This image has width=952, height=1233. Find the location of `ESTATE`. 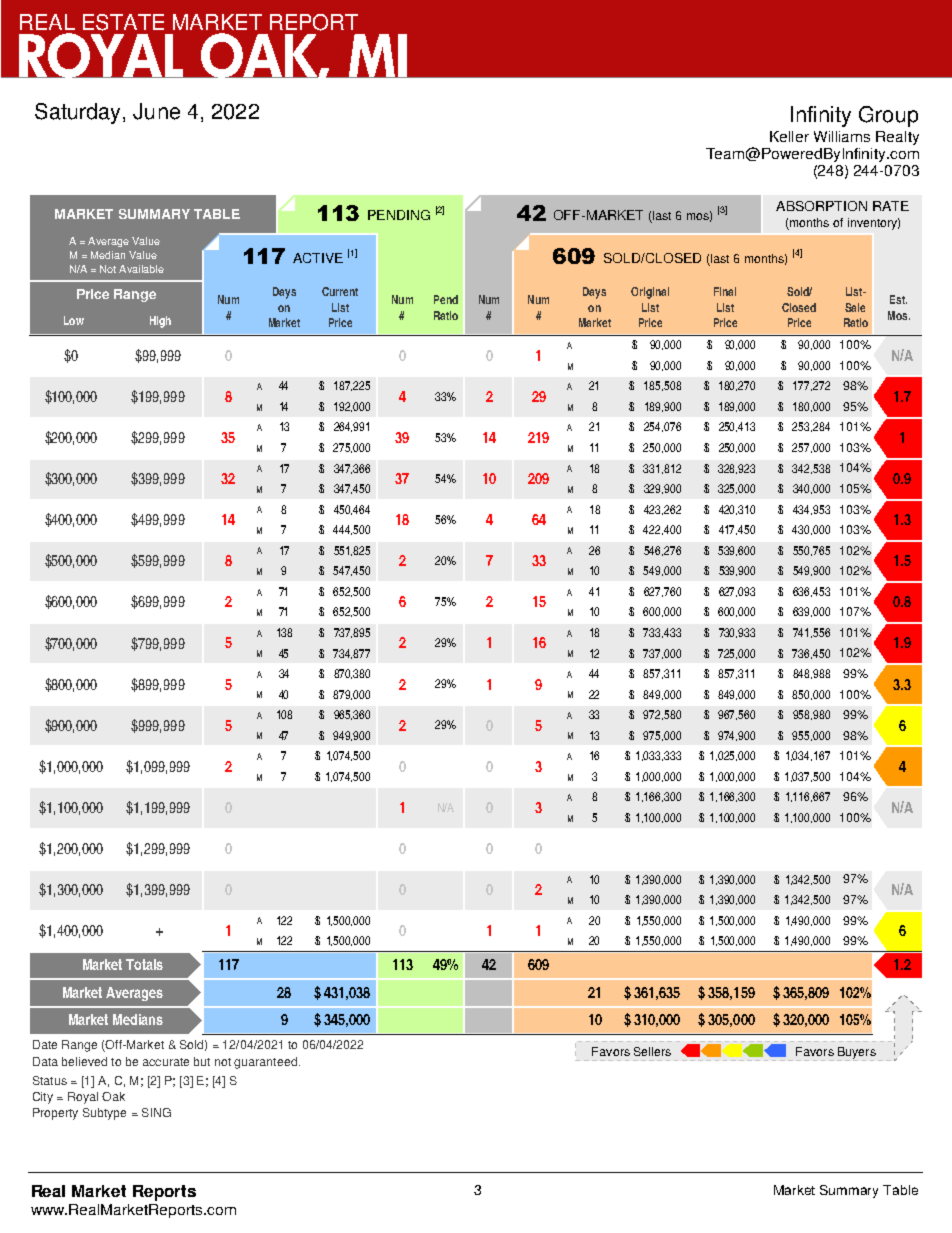

ESTATE is located at coordinates (123, 22).
